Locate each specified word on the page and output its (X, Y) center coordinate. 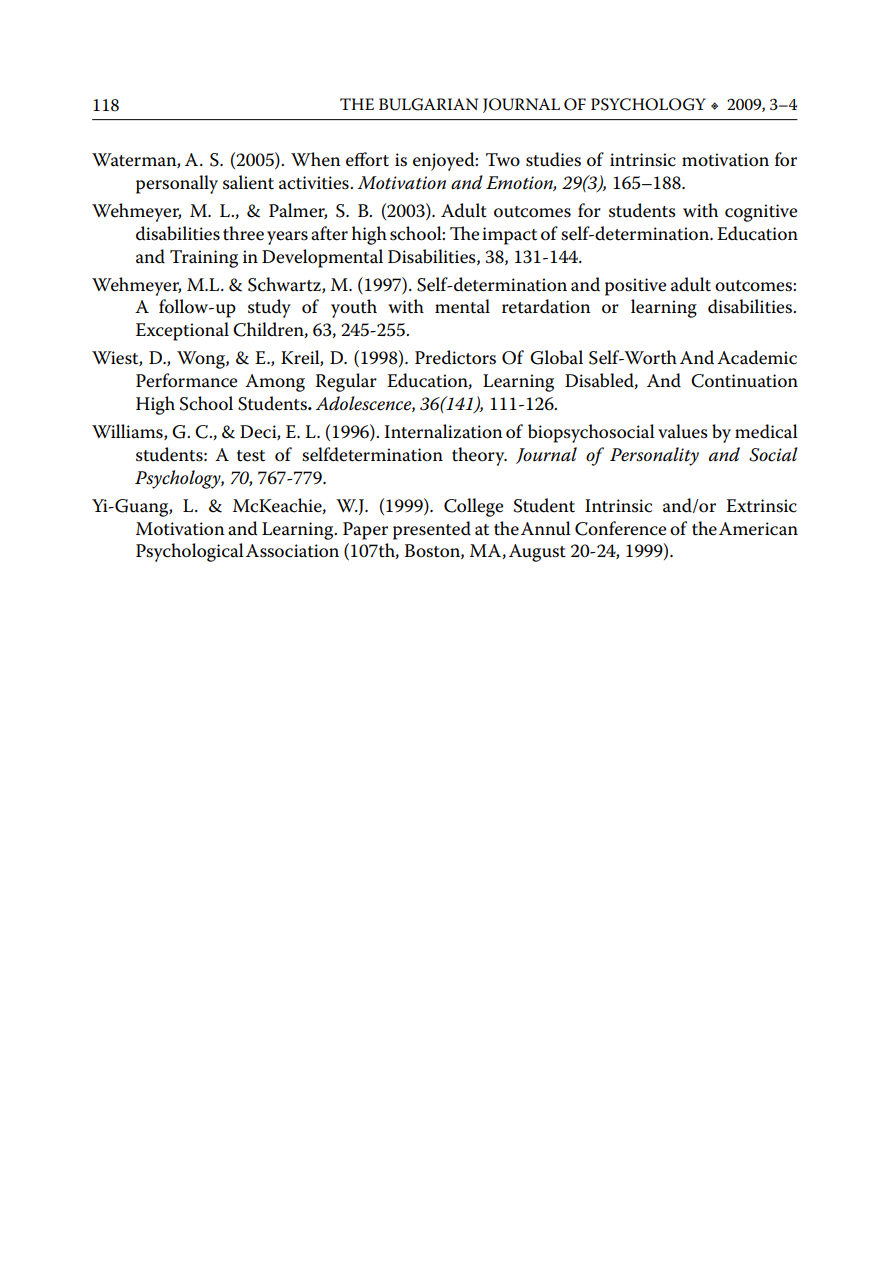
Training (204, 259)
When (316, 159)
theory (479, 456)
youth (354, 308)
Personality (654, 456)
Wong (202, 360)
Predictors (455, 357)
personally (177, 184)
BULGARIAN (428, 104)
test (251, 456)
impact (509, 236)
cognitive (761, 213)
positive (635, 287)
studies (553, 159)
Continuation (744, 381)
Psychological (190, 552)
